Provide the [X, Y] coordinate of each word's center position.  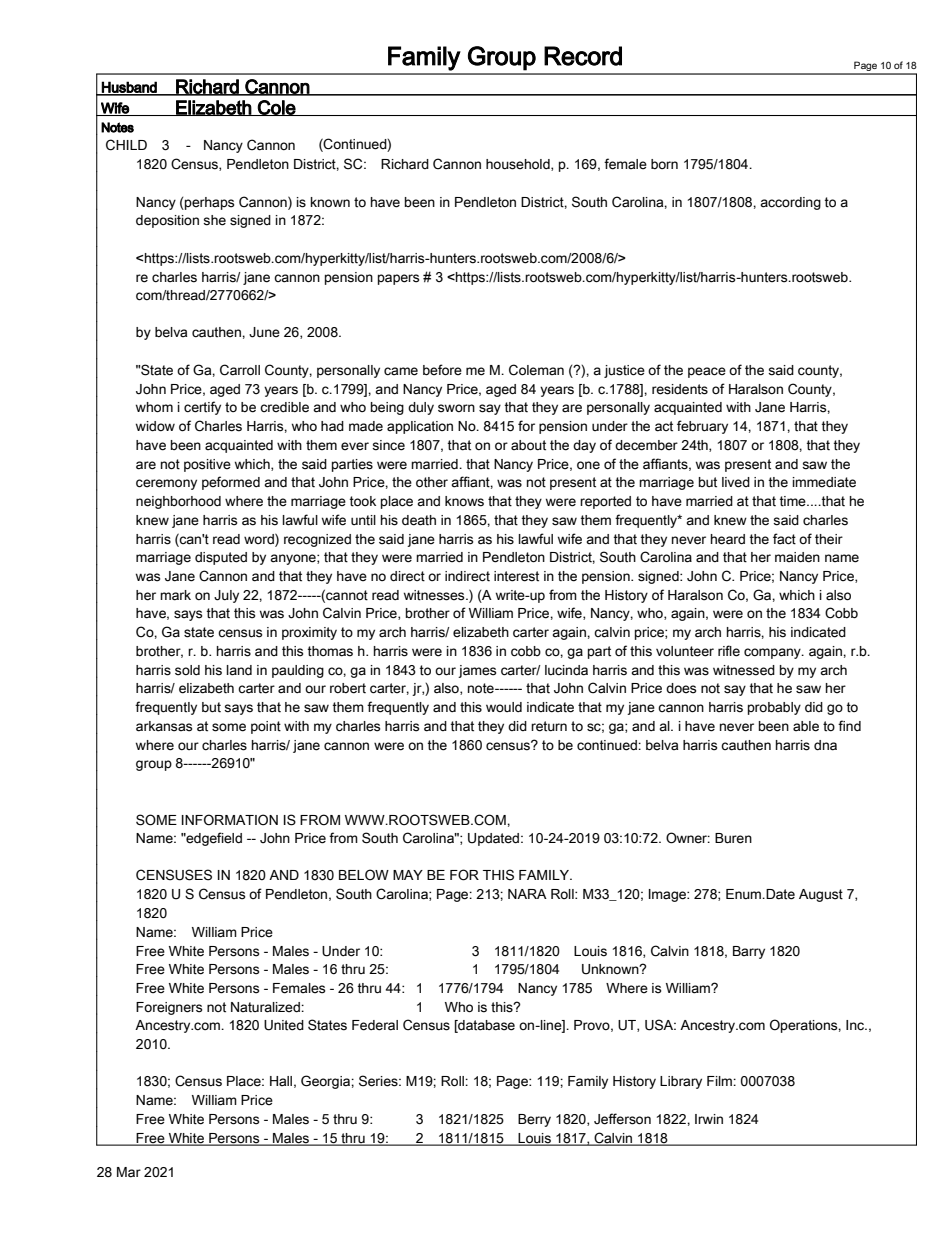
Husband [129, 88]
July [226, 596]
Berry [534, 1120]
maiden [797, 557]
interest [516, 576]
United [284, 1025]
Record [583, 56]
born [664, 164]
